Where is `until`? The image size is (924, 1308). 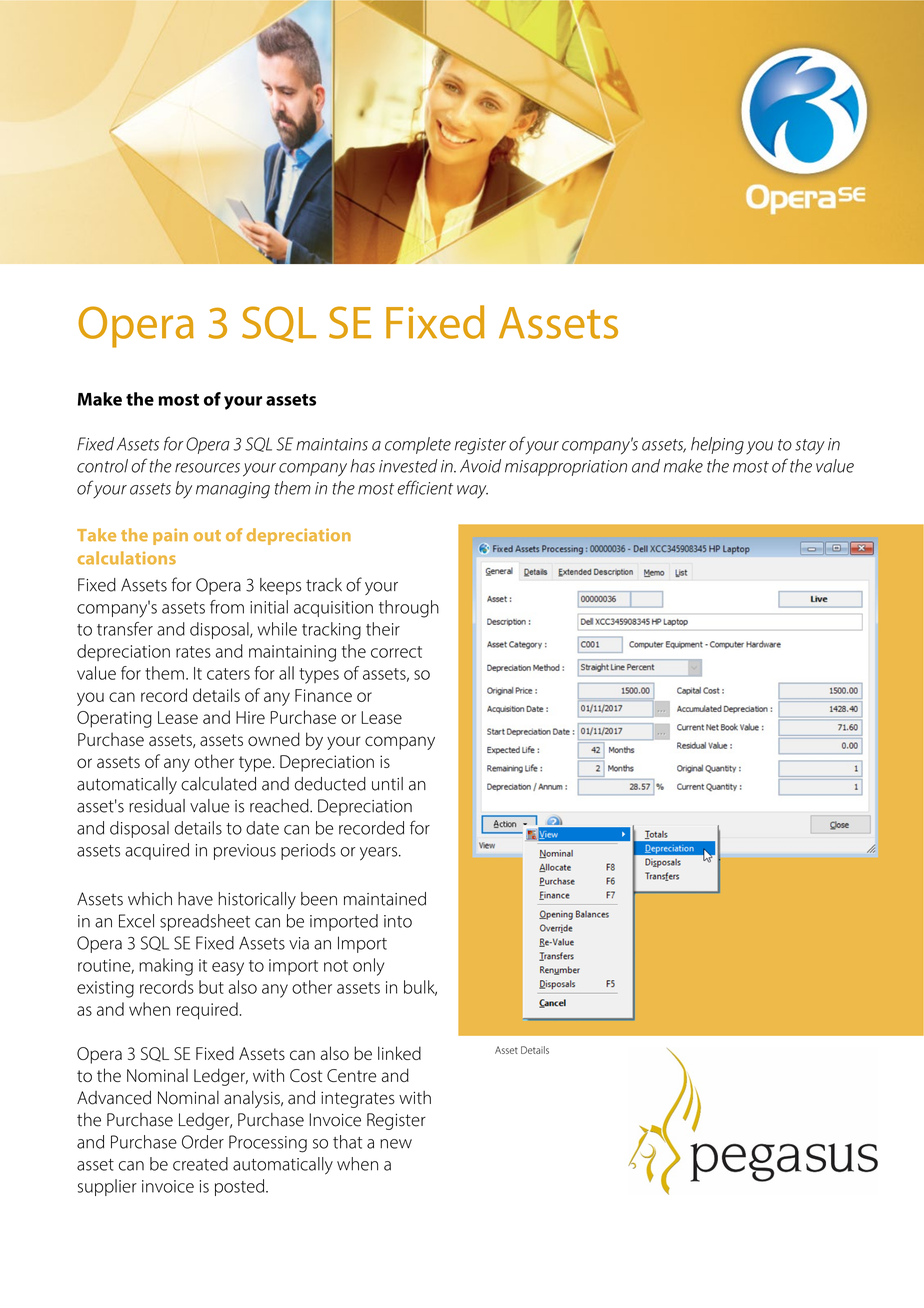
until is located at coordinates (387, 784).
